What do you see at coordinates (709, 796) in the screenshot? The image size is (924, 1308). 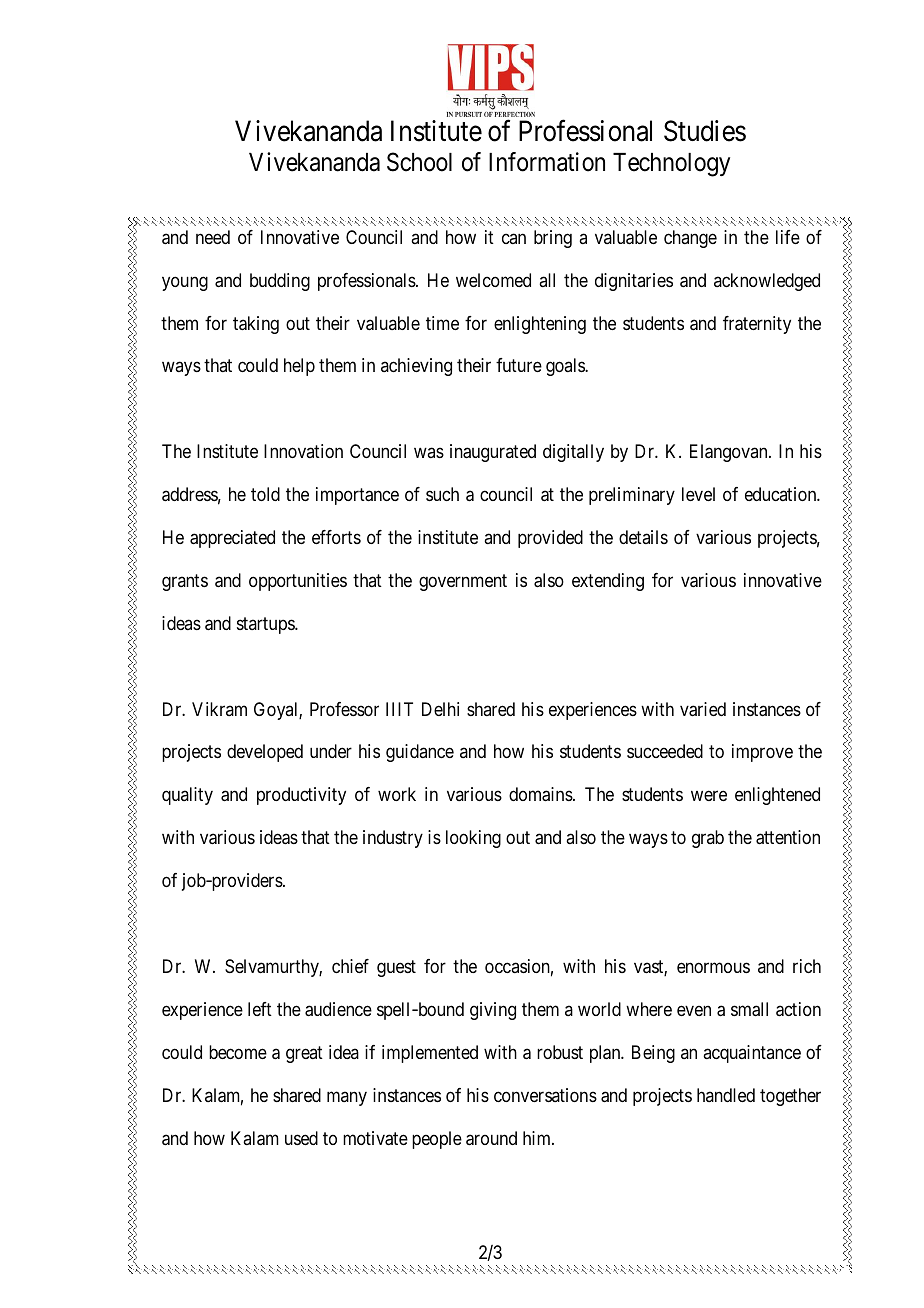 I see `were` at bounding box center [709, 796].
